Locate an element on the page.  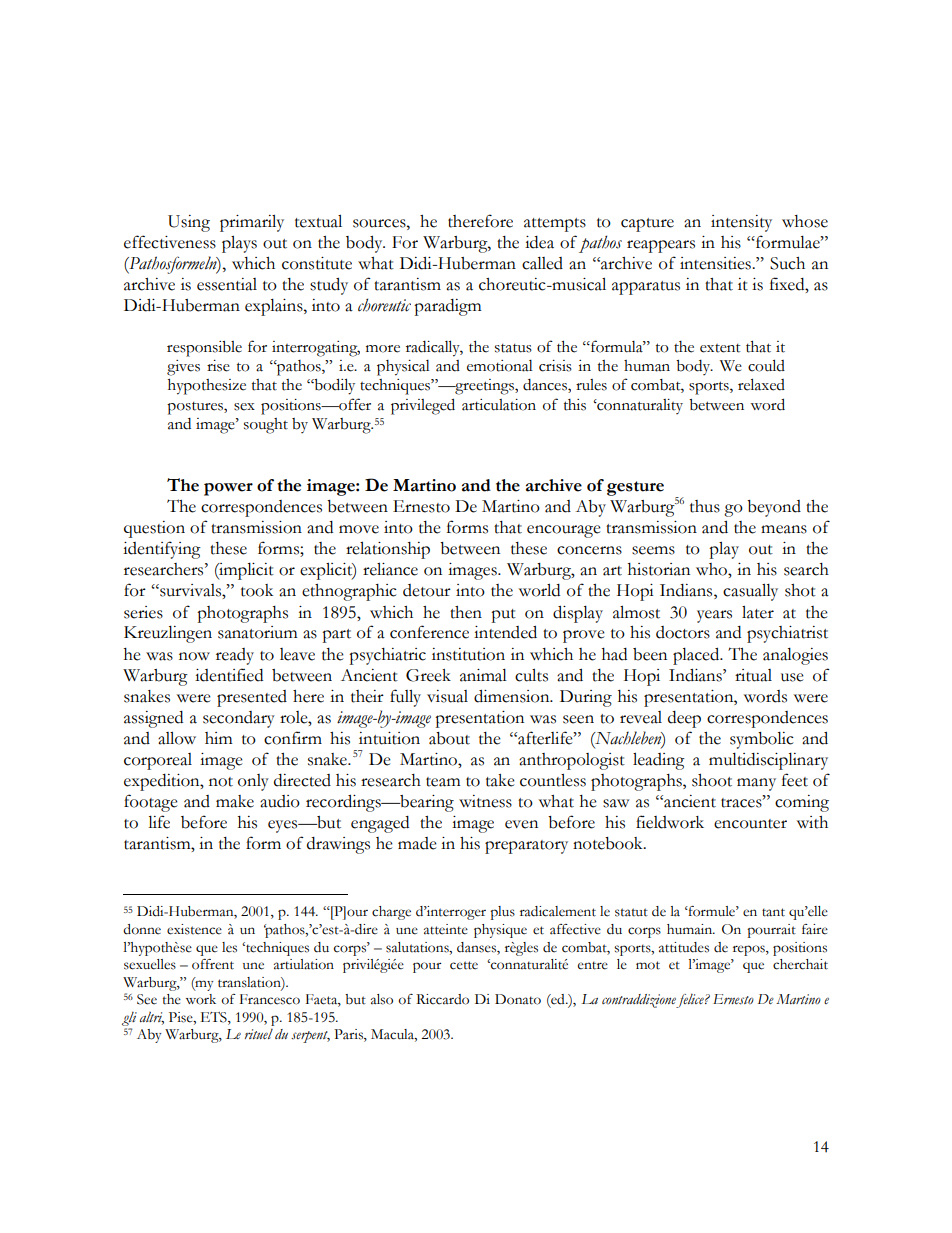
ETS is located at coordinates (215, 1017).
